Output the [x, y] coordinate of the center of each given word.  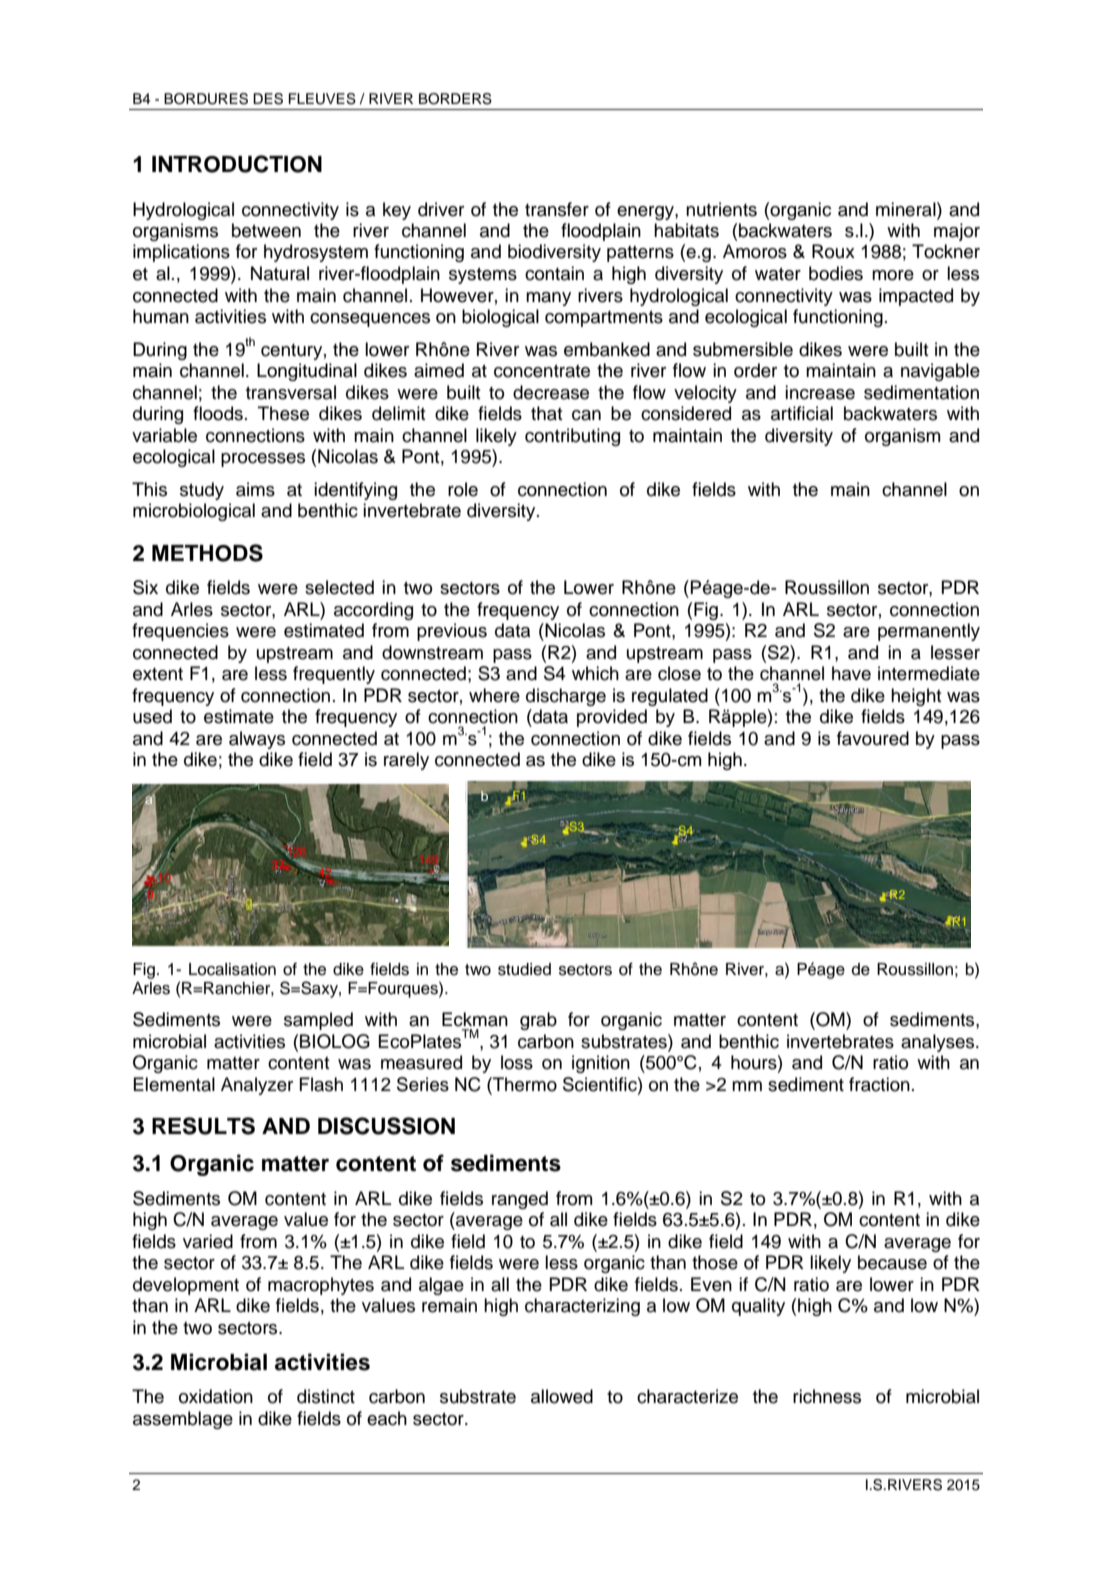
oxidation [216, 1396]
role [463, 489]
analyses [939, 1043]
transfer [557, 209]
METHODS [207, 553]
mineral [907, 209]
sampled [318, 1021]
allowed [562, 1396]
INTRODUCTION [237, 164]
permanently [929, 632]
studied [524, 969]
